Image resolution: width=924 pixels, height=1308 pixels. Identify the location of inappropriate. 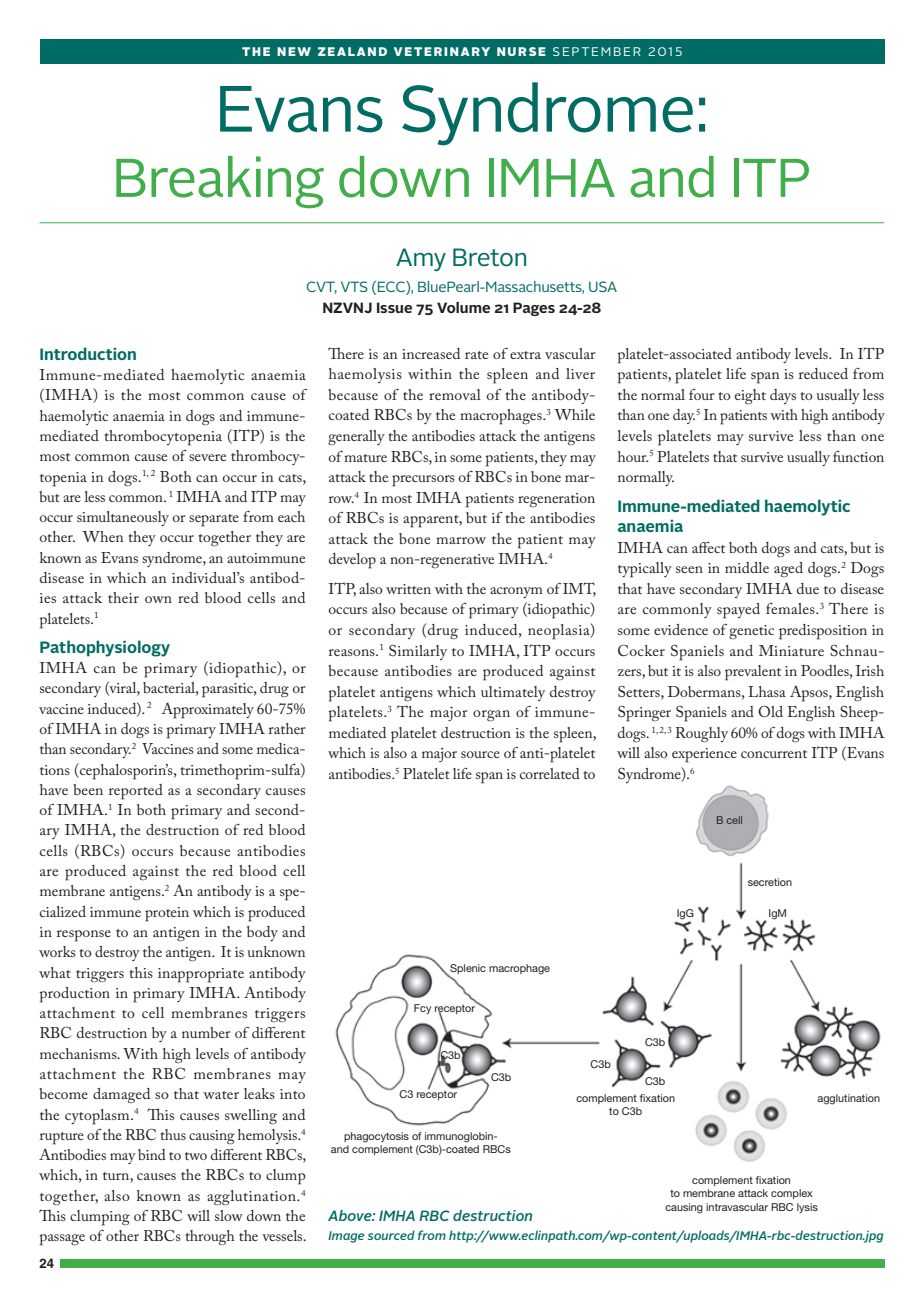
(201, 975).
